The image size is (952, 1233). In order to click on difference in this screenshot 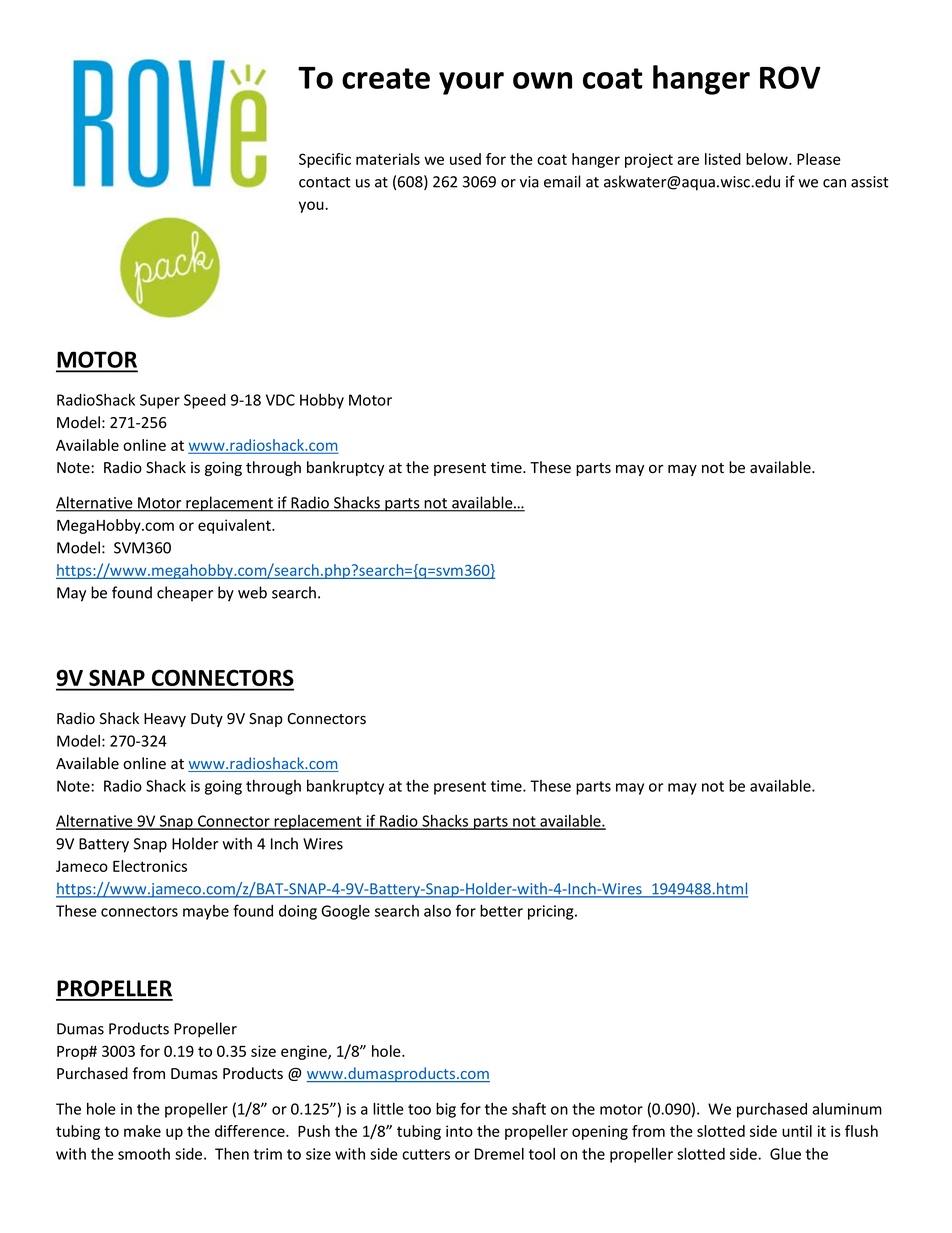, I will do `click(251, 1131)`.
